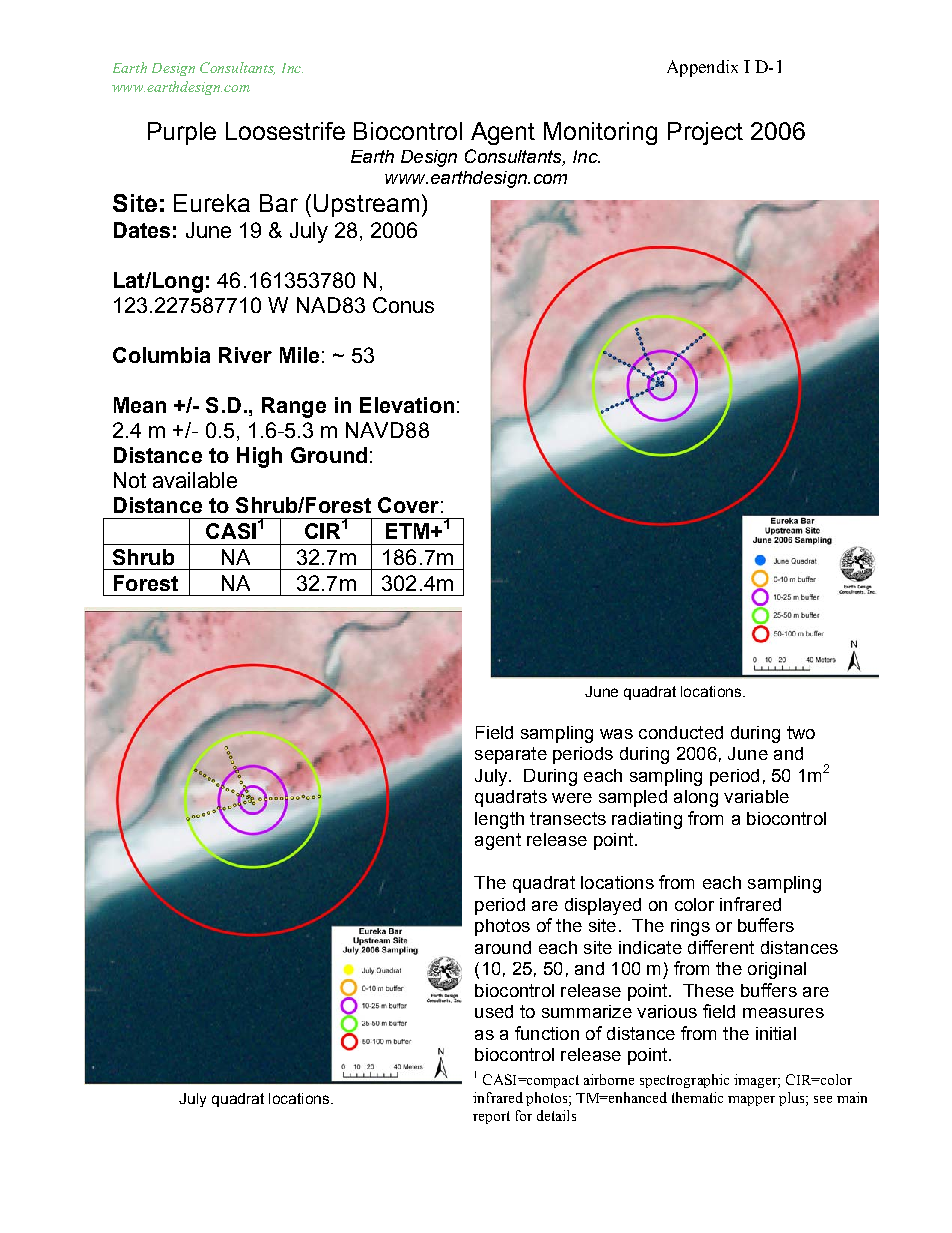 The width and height of the screenshot is (952, 1233). I want to click on mapper, so click(751, 1101).
